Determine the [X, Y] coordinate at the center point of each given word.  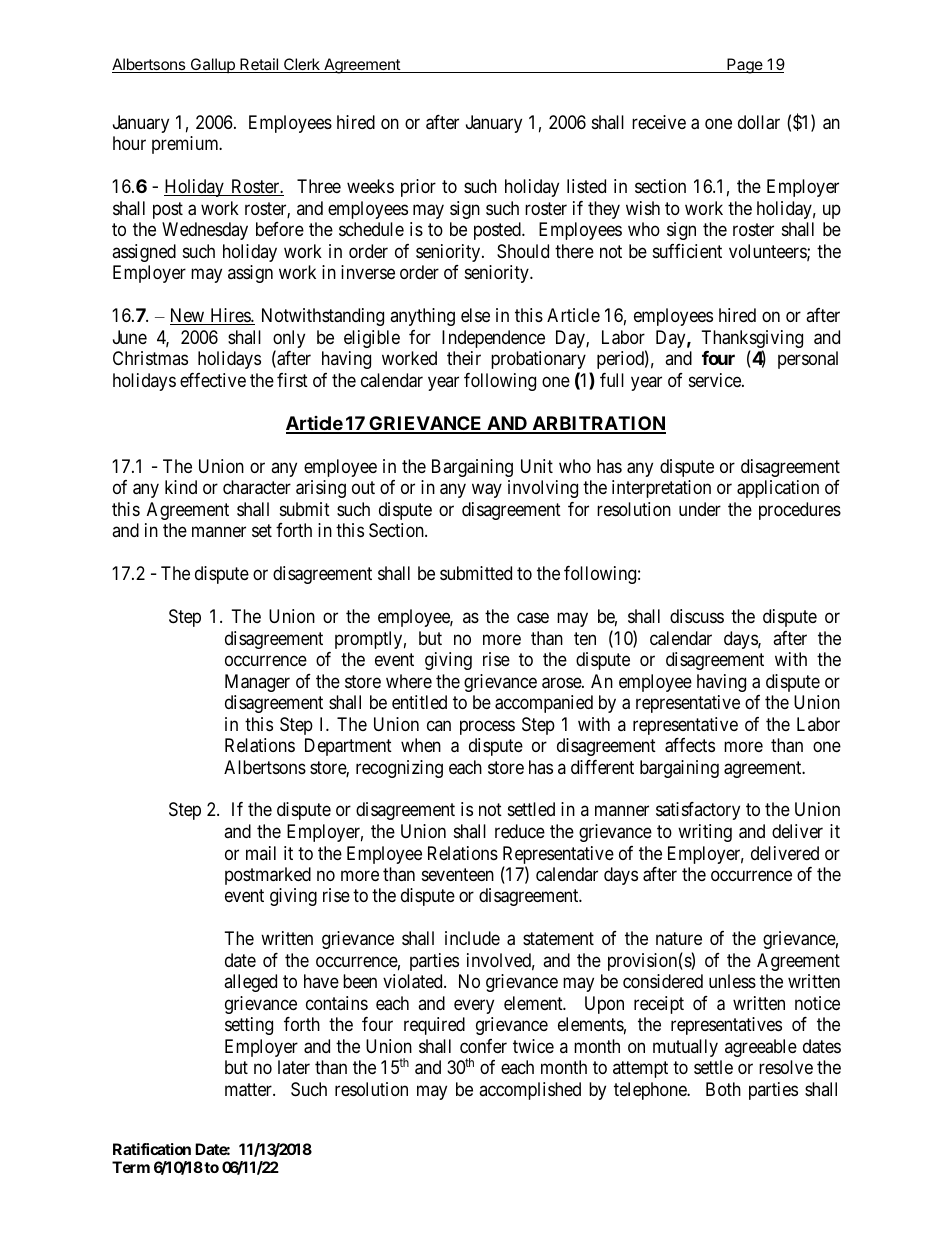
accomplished [530, 1091]
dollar [759, 122]
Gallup [212, 65]
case [533, 618]
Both [723, 1089]
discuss [697, 616]
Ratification [152, 1149]
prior [418, 188]
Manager [257, 683]
